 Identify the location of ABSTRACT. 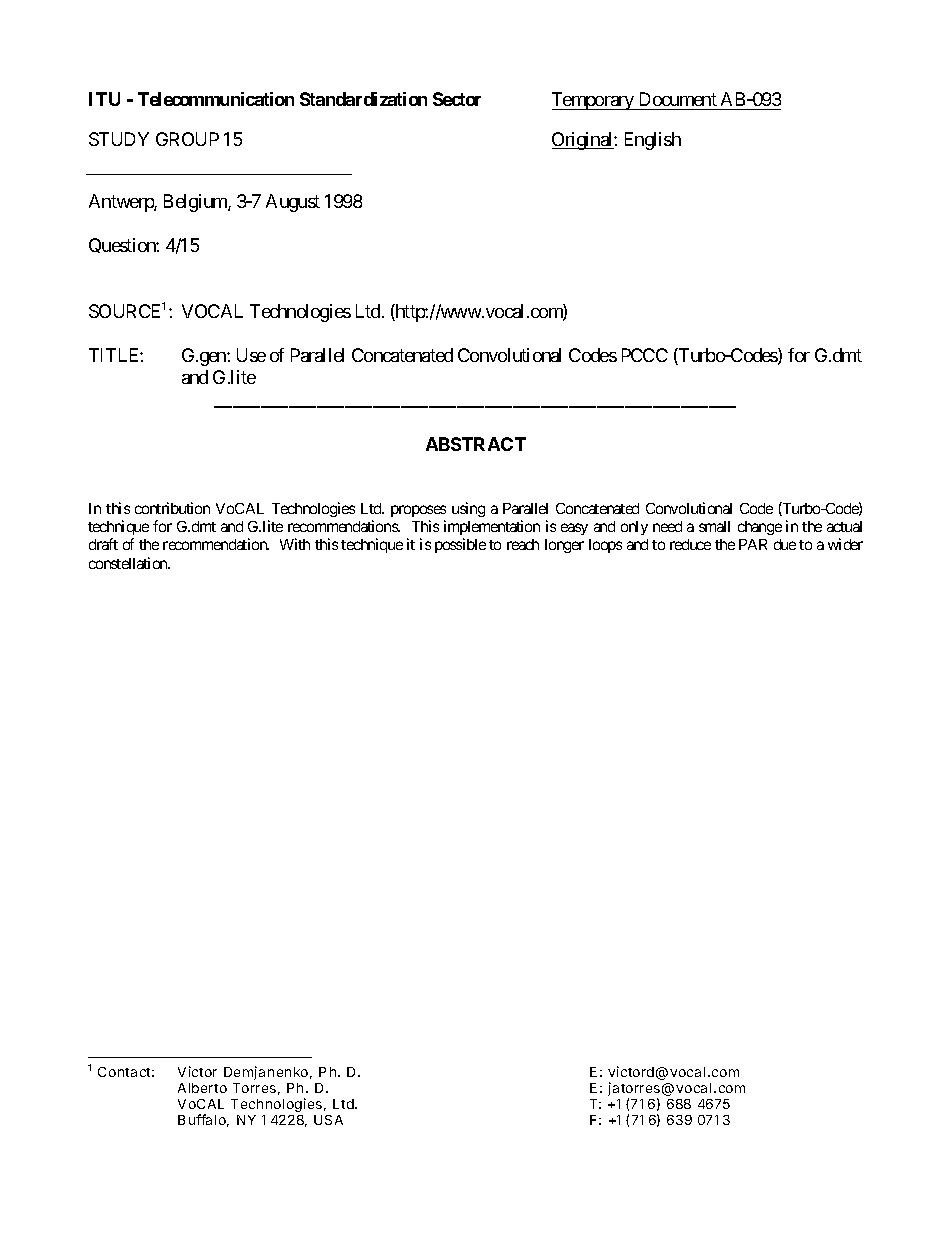
(476, 444).
